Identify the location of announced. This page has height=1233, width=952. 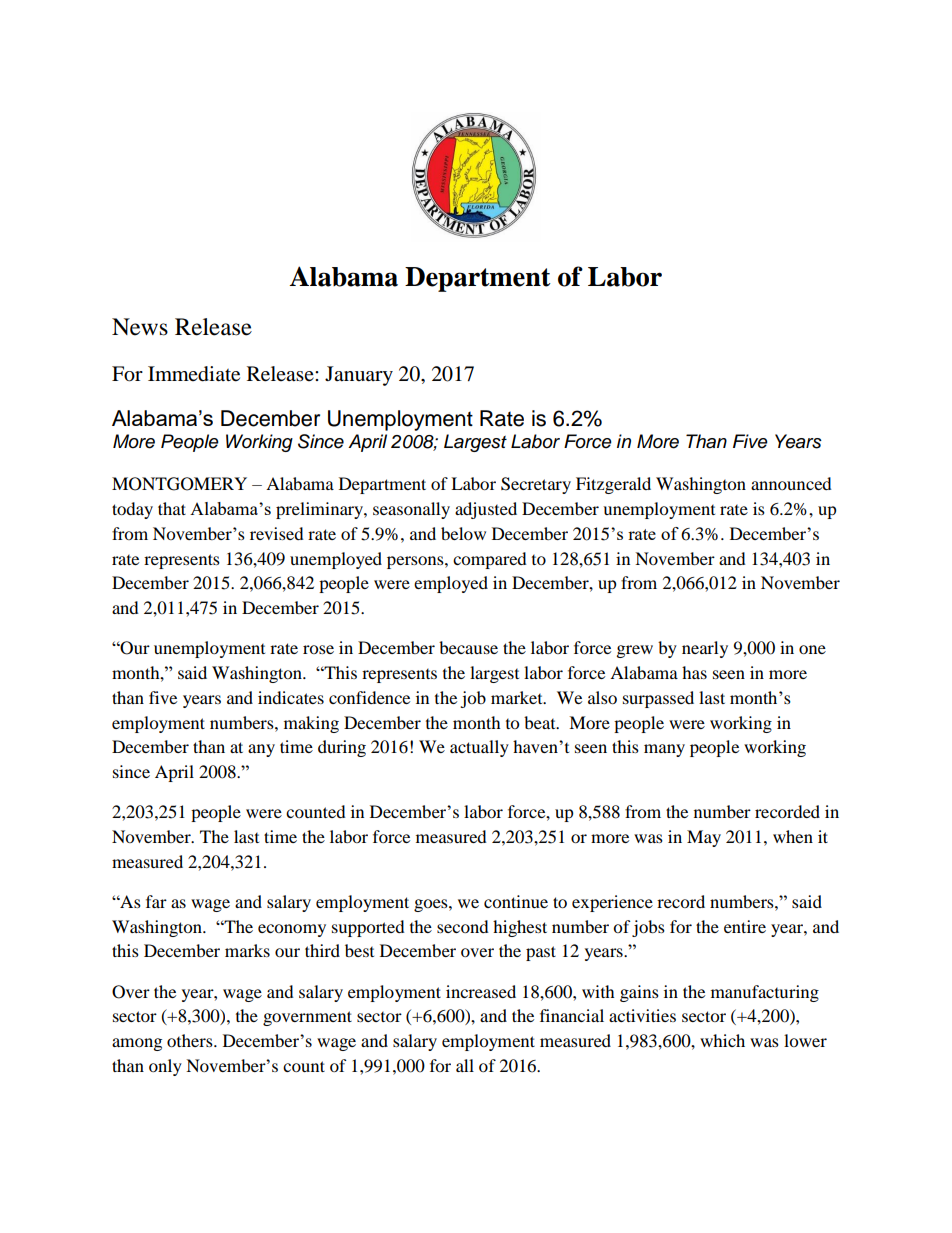
(791, 483).
